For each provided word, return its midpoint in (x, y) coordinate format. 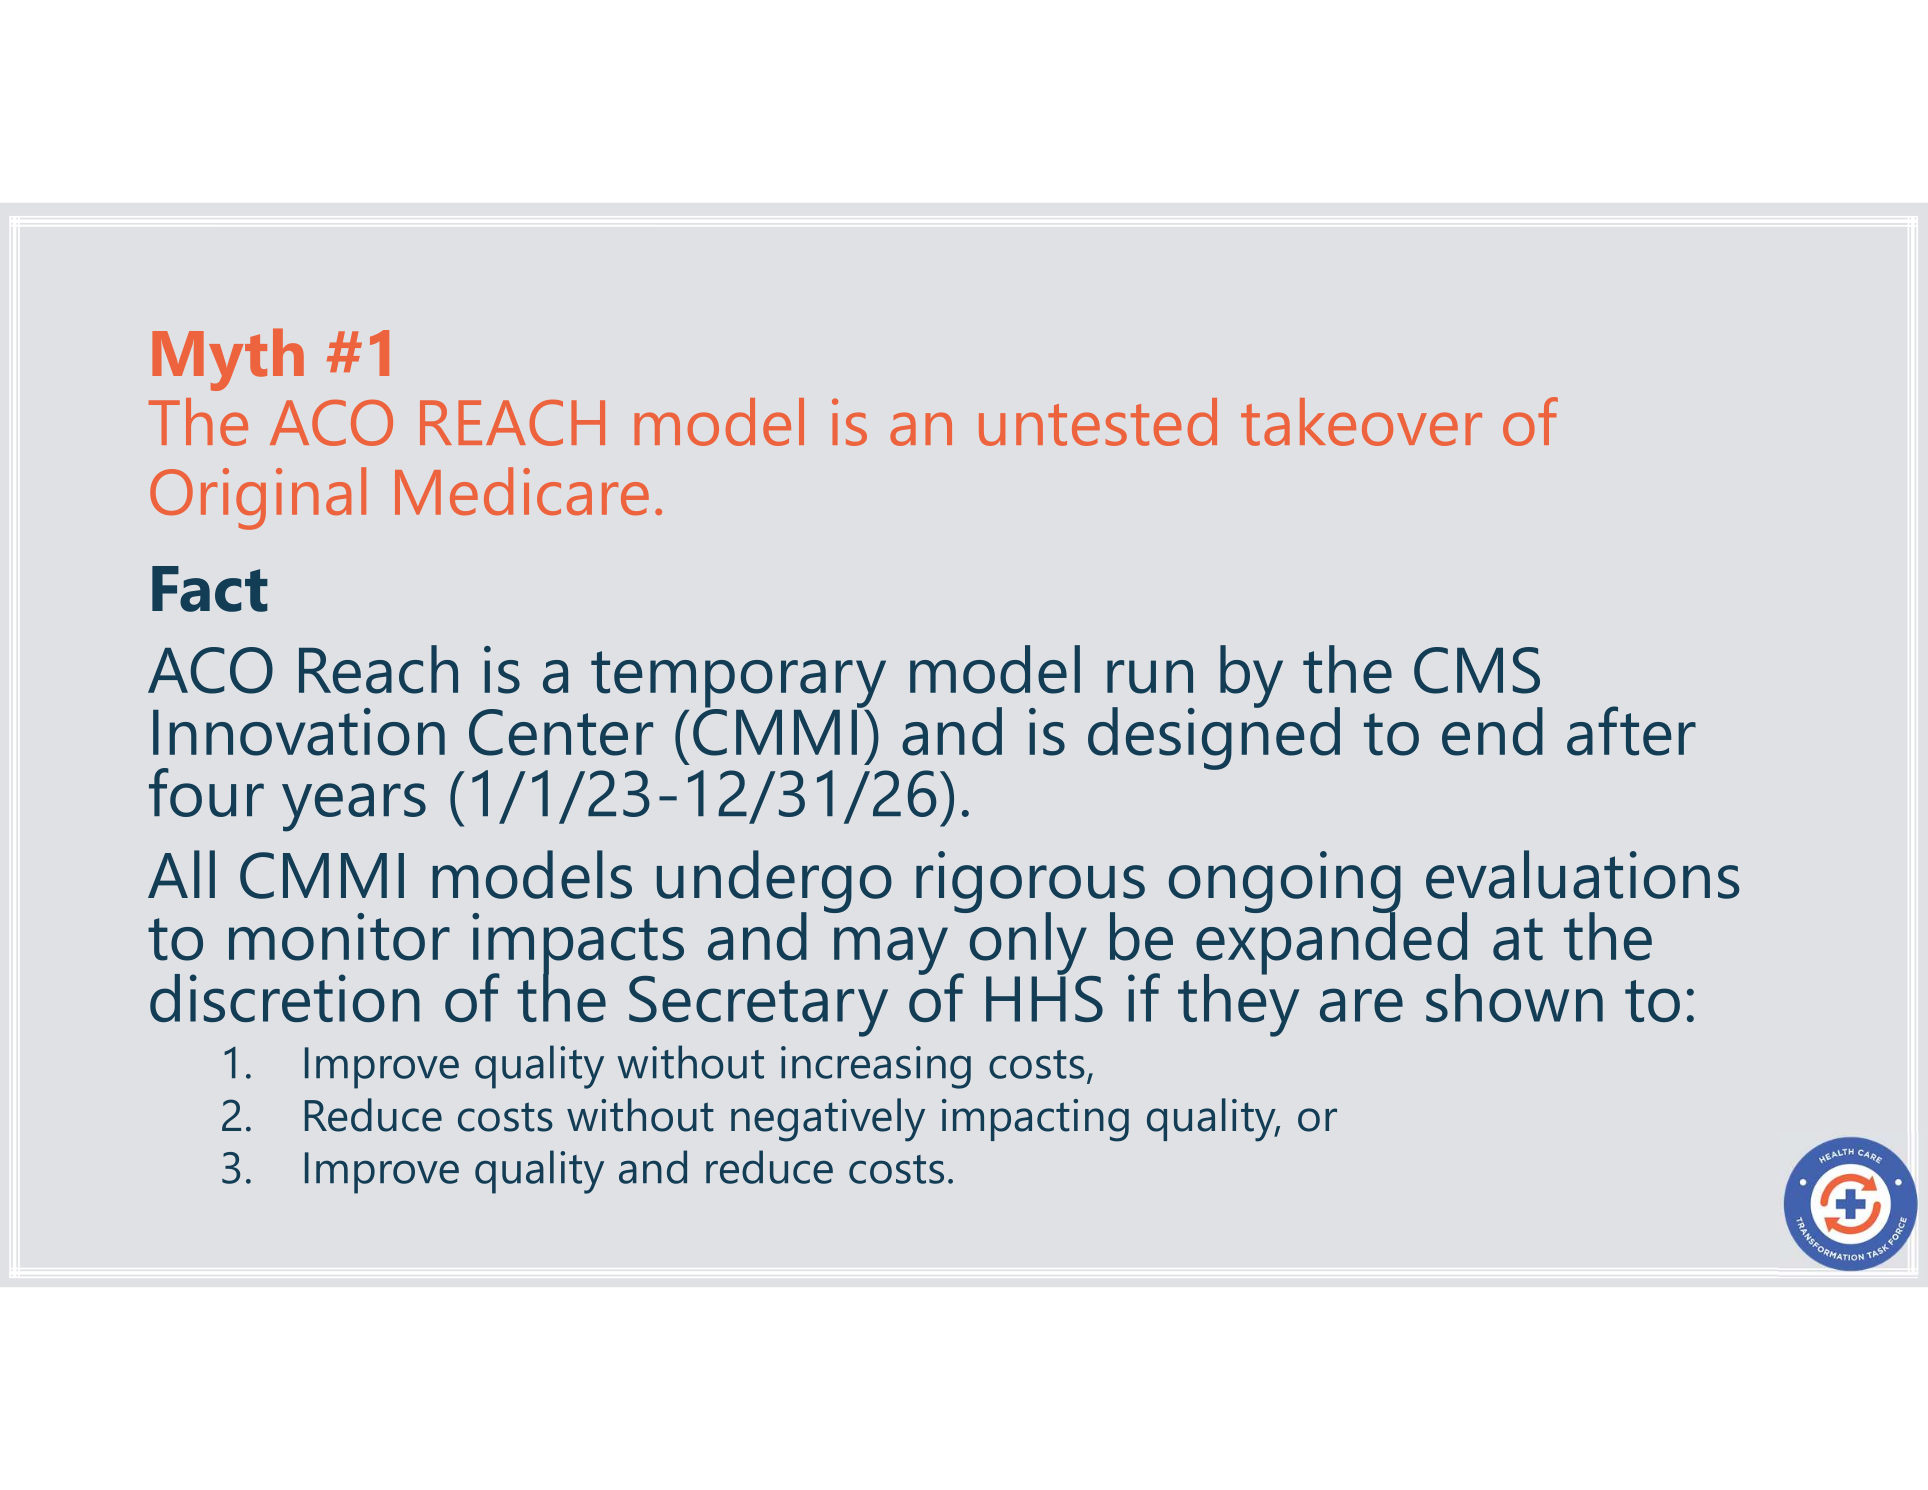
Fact (210, 589)
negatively (828, 1120)
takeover (1361, 422)
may (891, 951)
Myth (228, 359)
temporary (738, 680)
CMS (1477, 670)
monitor (339, 937)
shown (1514, 998)
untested (1098, 422)
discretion (285, 998)
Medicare (522, 491)
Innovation (299, 732)
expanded (1331, 943)
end (1492, 731)
